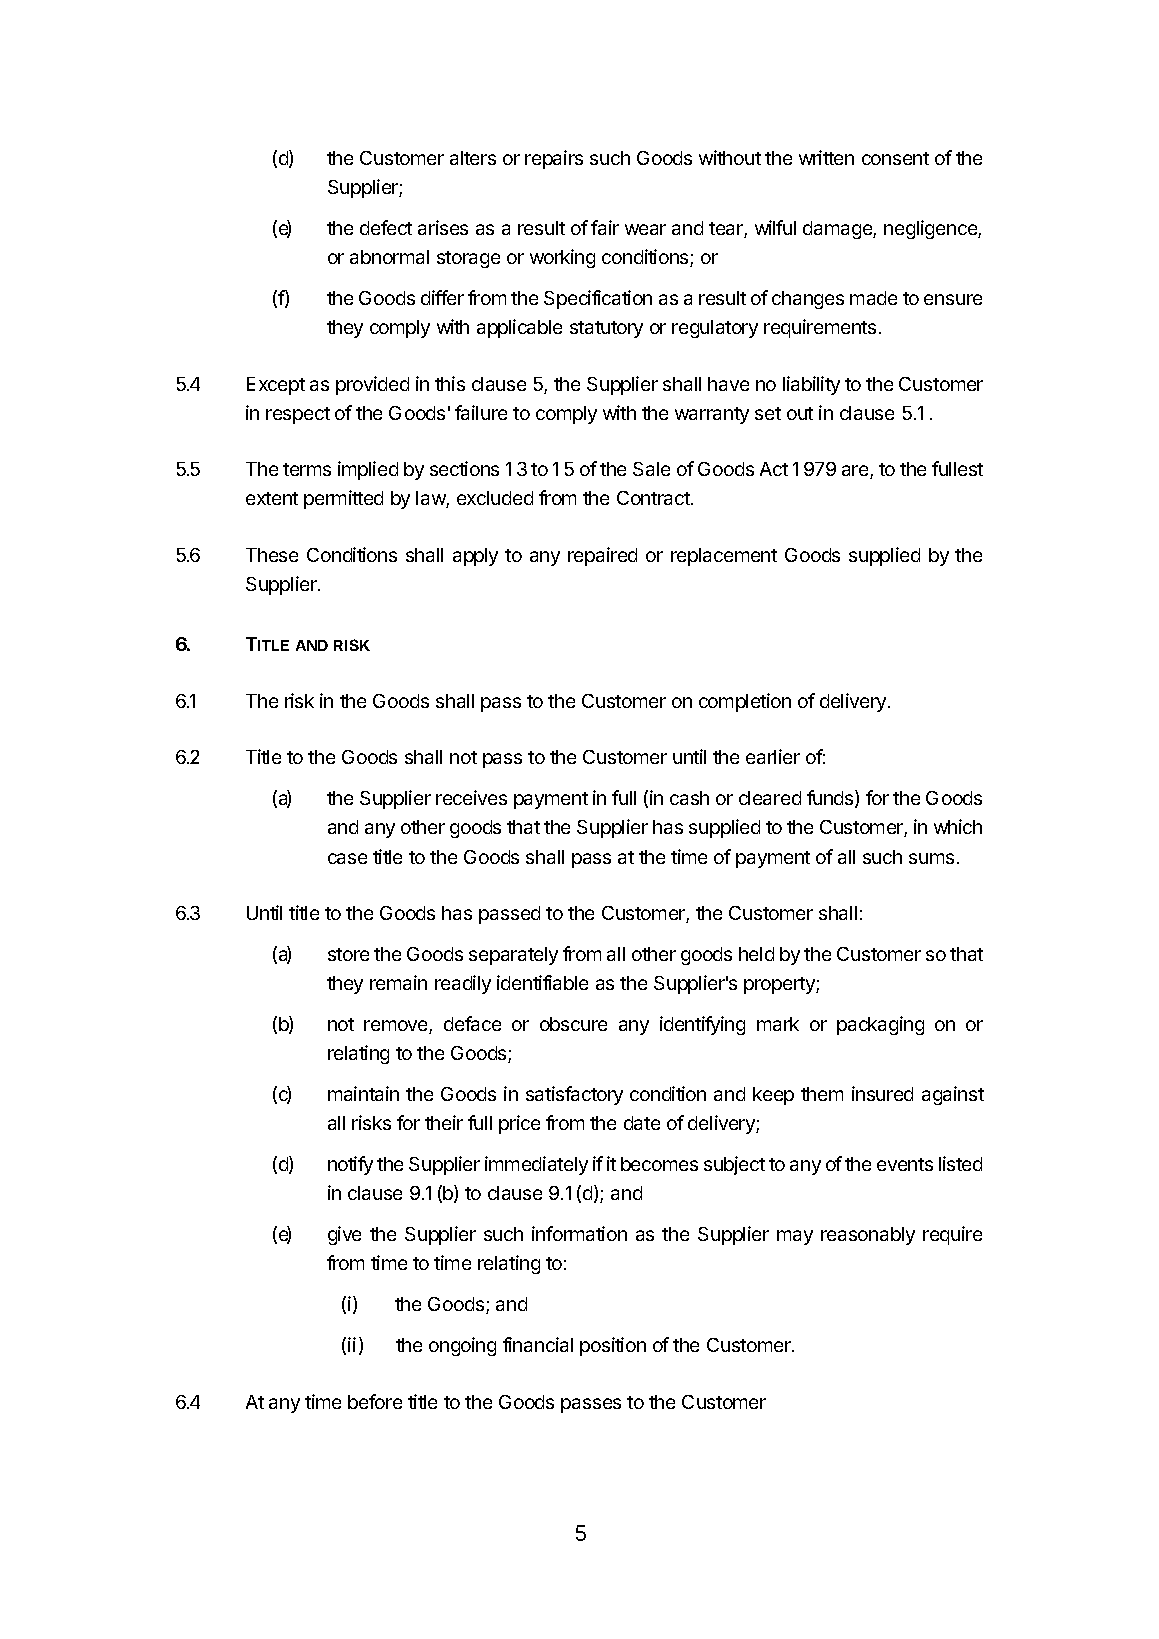 Image resolution: width=1159 pixels, height=1639 pixels. Describe the element at coordinates (343, 499) in the document. I see `permitted` at that location.
